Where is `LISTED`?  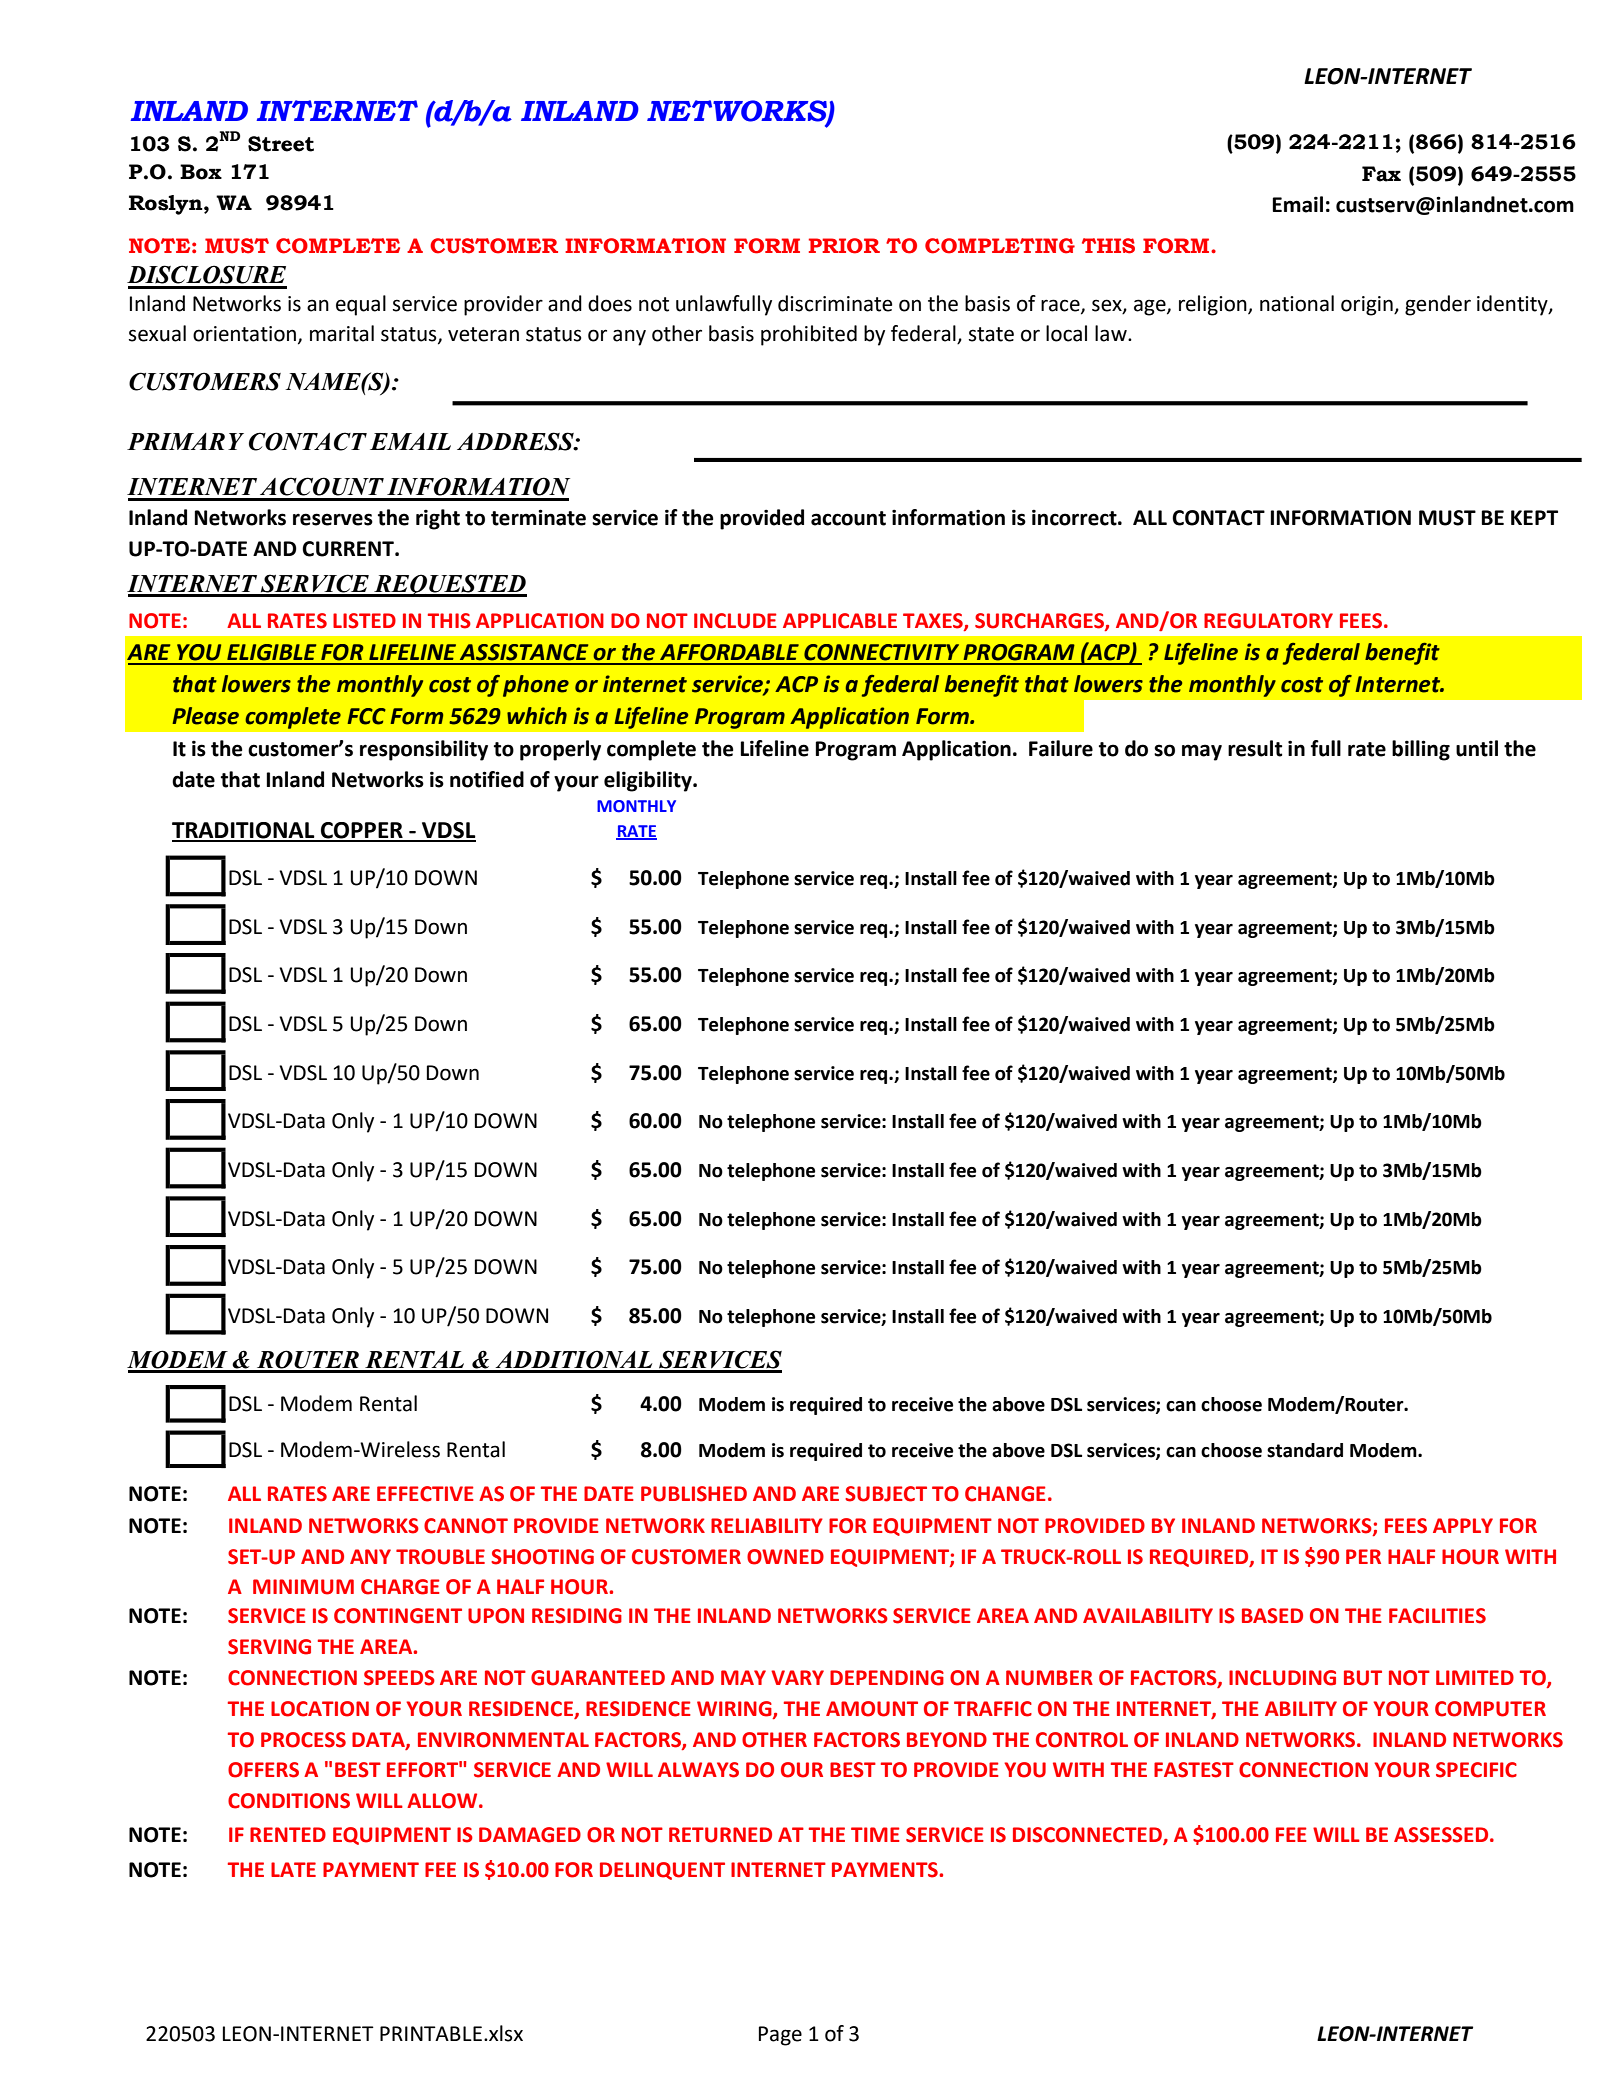
LISTED is located at coordinates (364, 621).
